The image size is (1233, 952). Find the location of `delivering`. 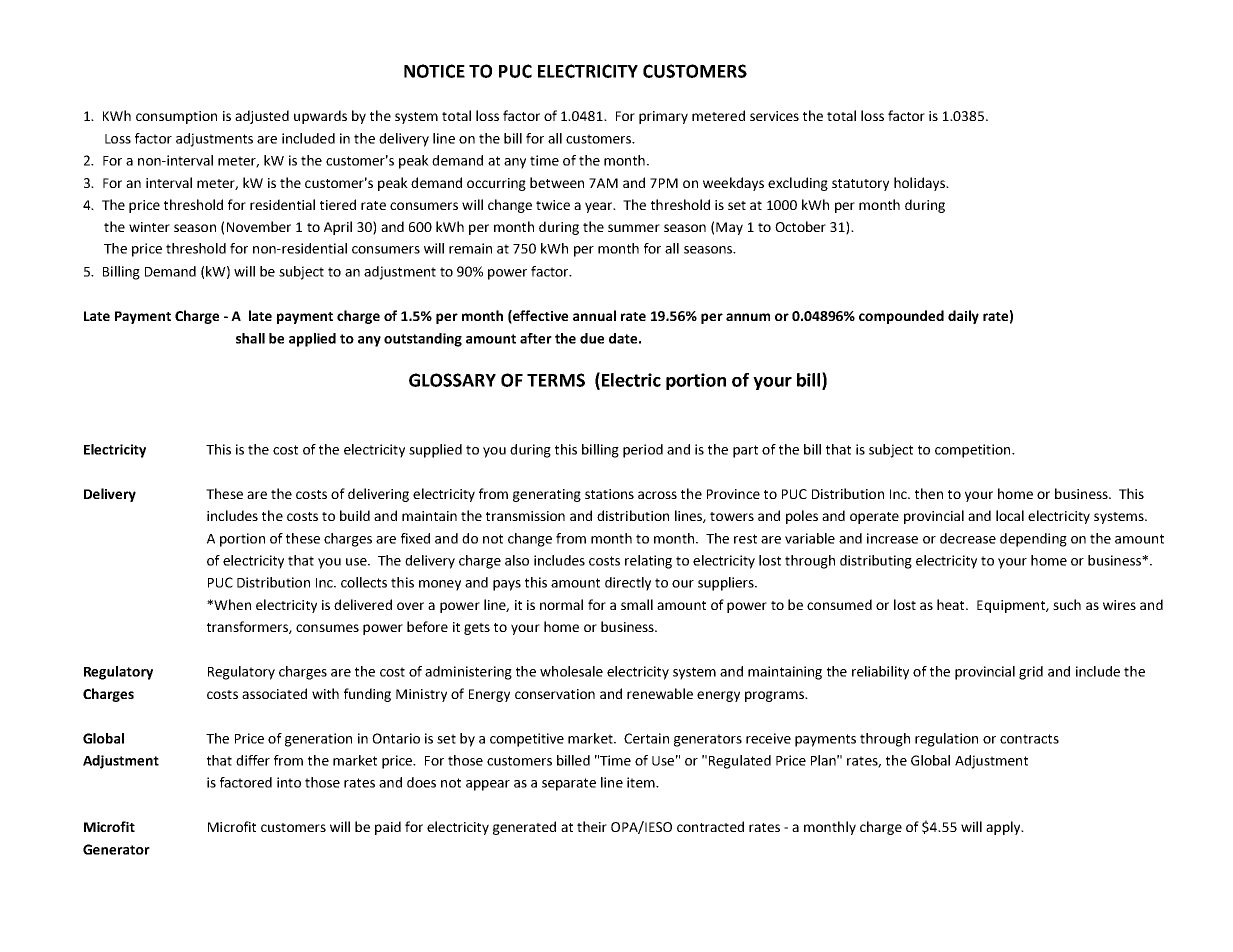

delivering is located at coordinates (378, 495).
